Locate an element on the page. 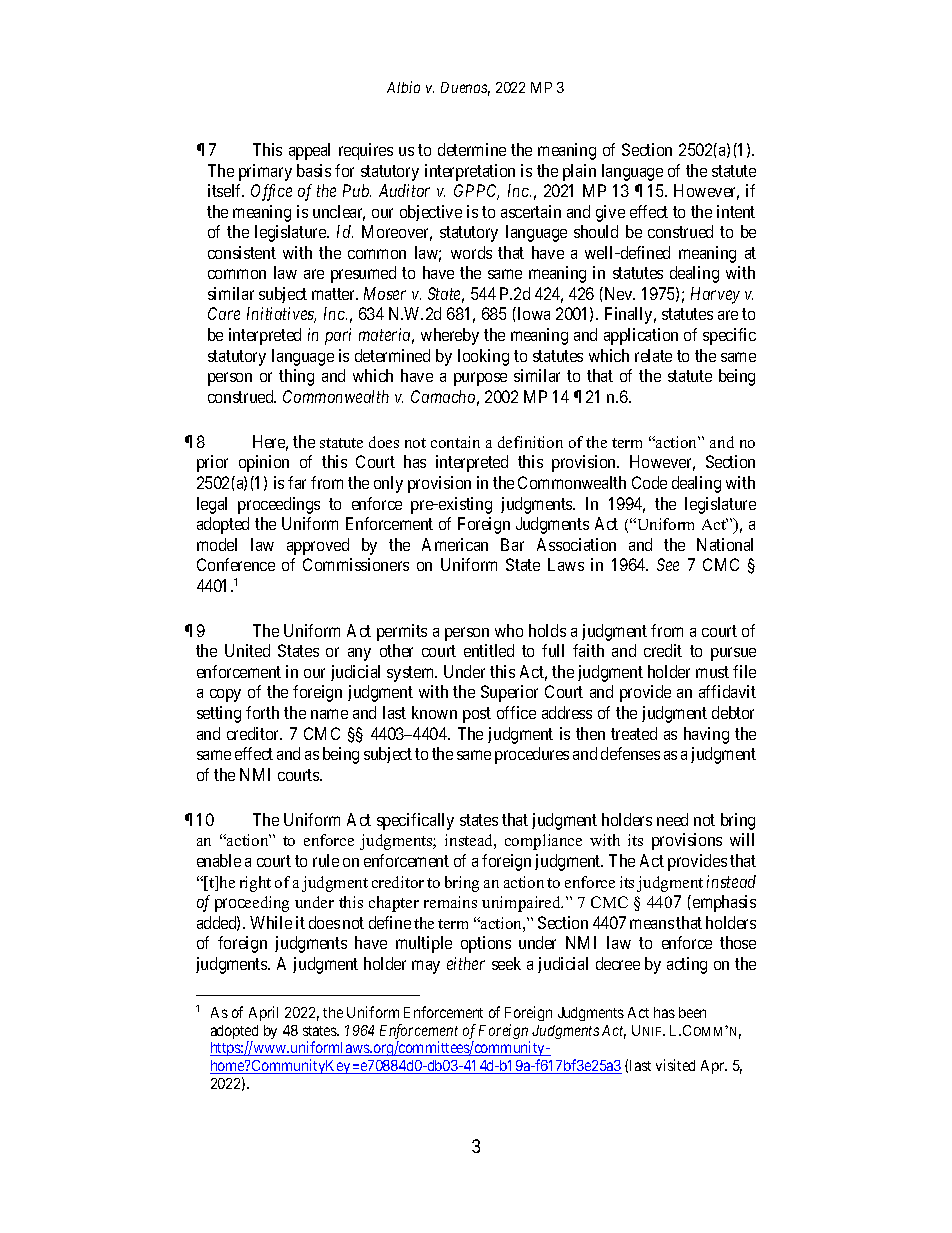 The image size is (952, 1233). relate is located at coordinates (653, 355).
